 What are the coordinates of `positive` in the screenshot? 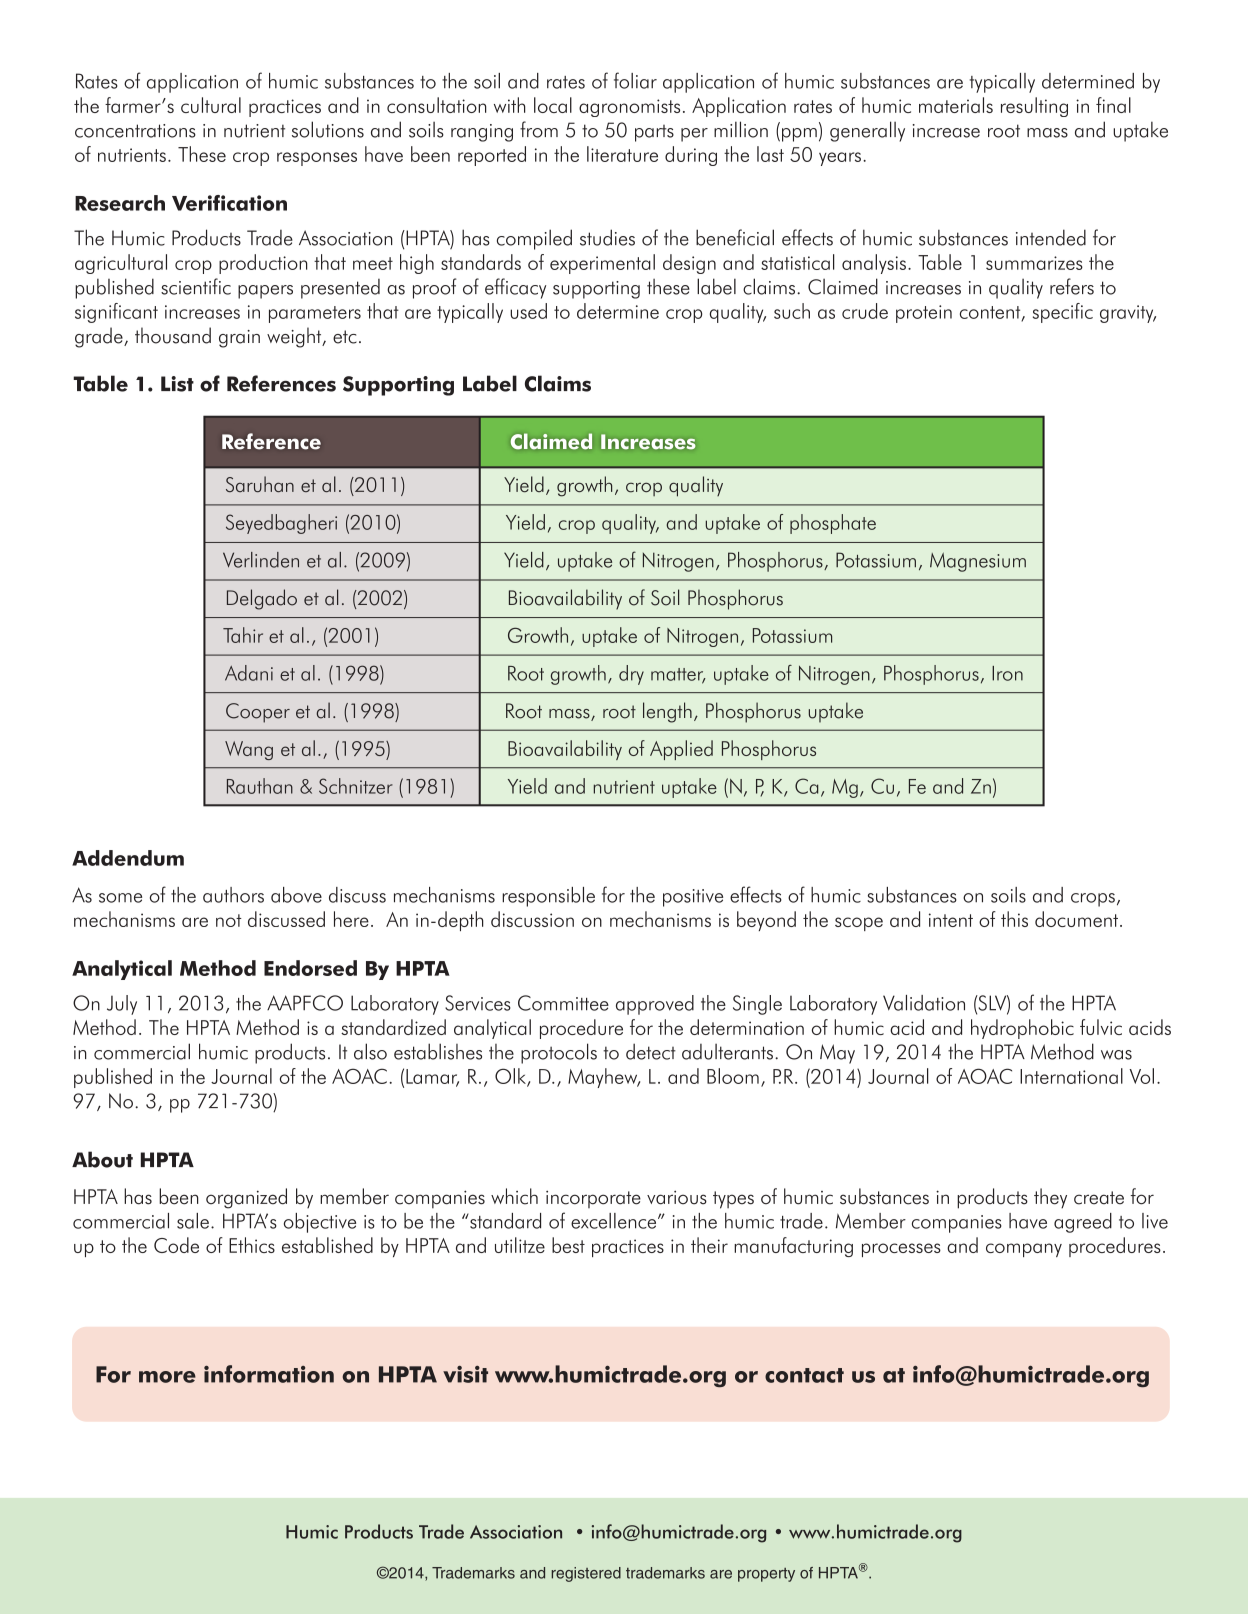 It's located at (693, 898).
